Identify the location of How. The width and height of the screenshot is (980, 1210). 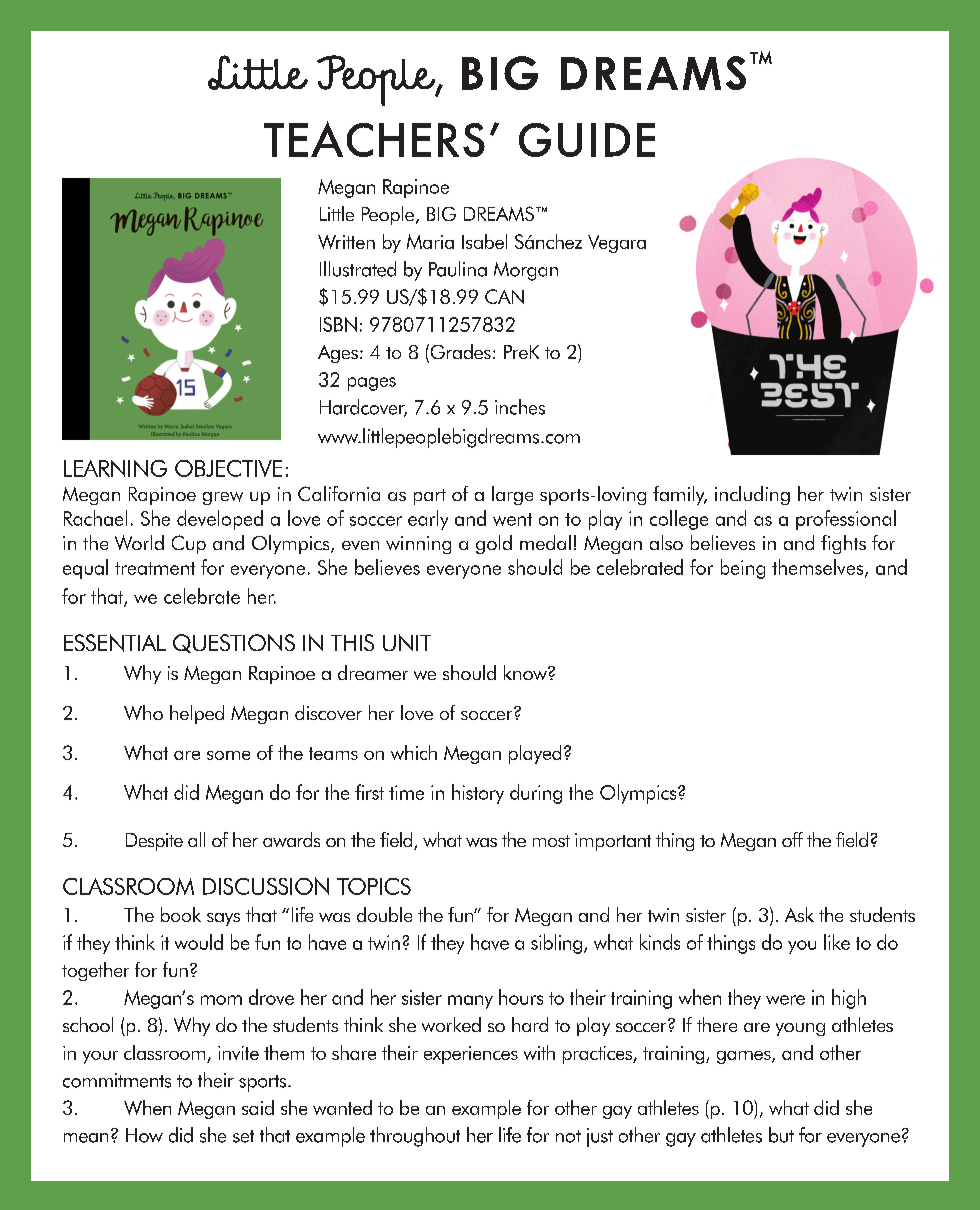
(144, 1135).
